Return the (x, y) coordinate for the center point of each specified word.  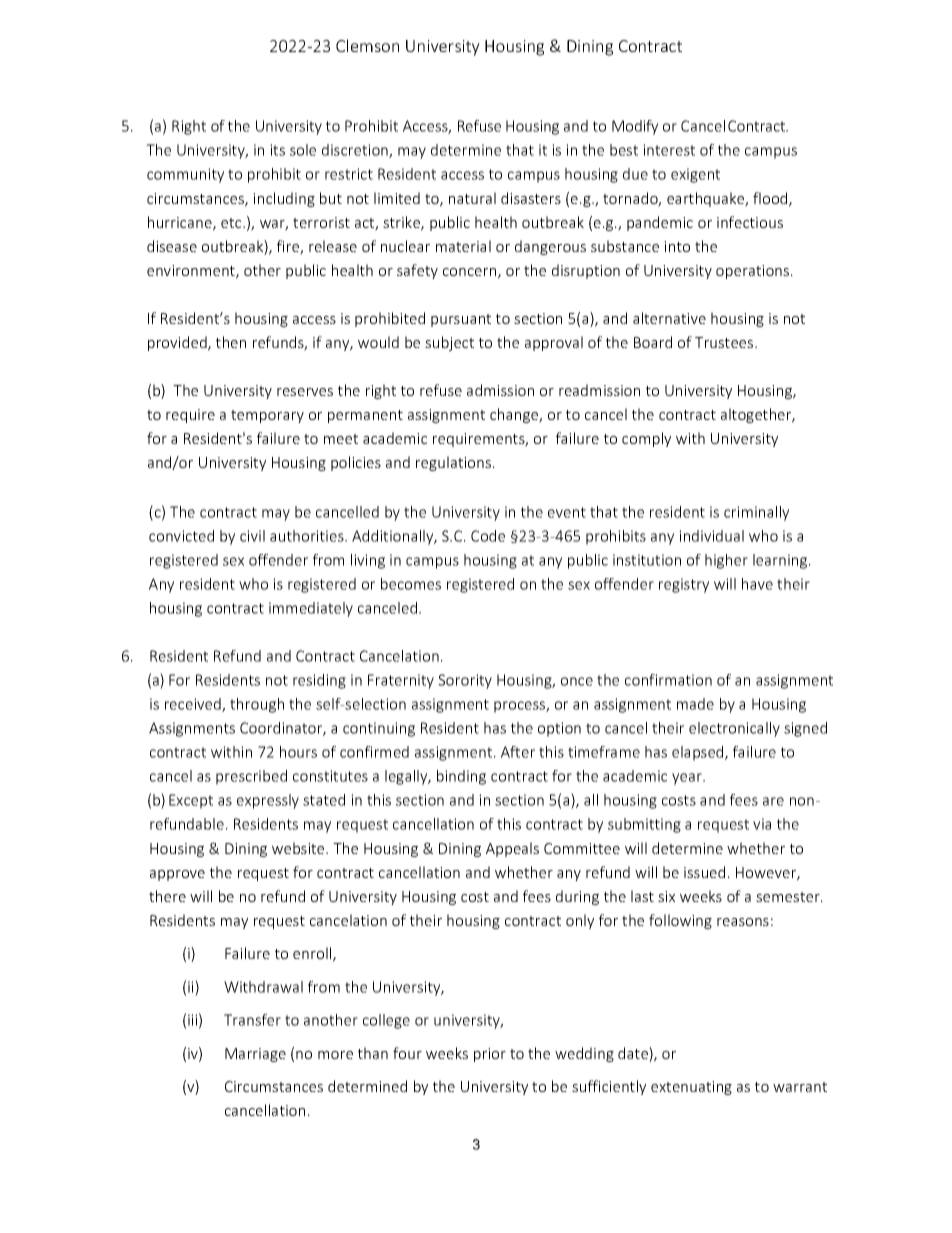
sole (303, 150)
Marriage (255, 1055)
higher (726, 561)
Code (488, 536)
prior (490, 1055)
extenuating (691, 1088)
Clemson (367, 45)
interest (669, 150)
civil (252, 536)
